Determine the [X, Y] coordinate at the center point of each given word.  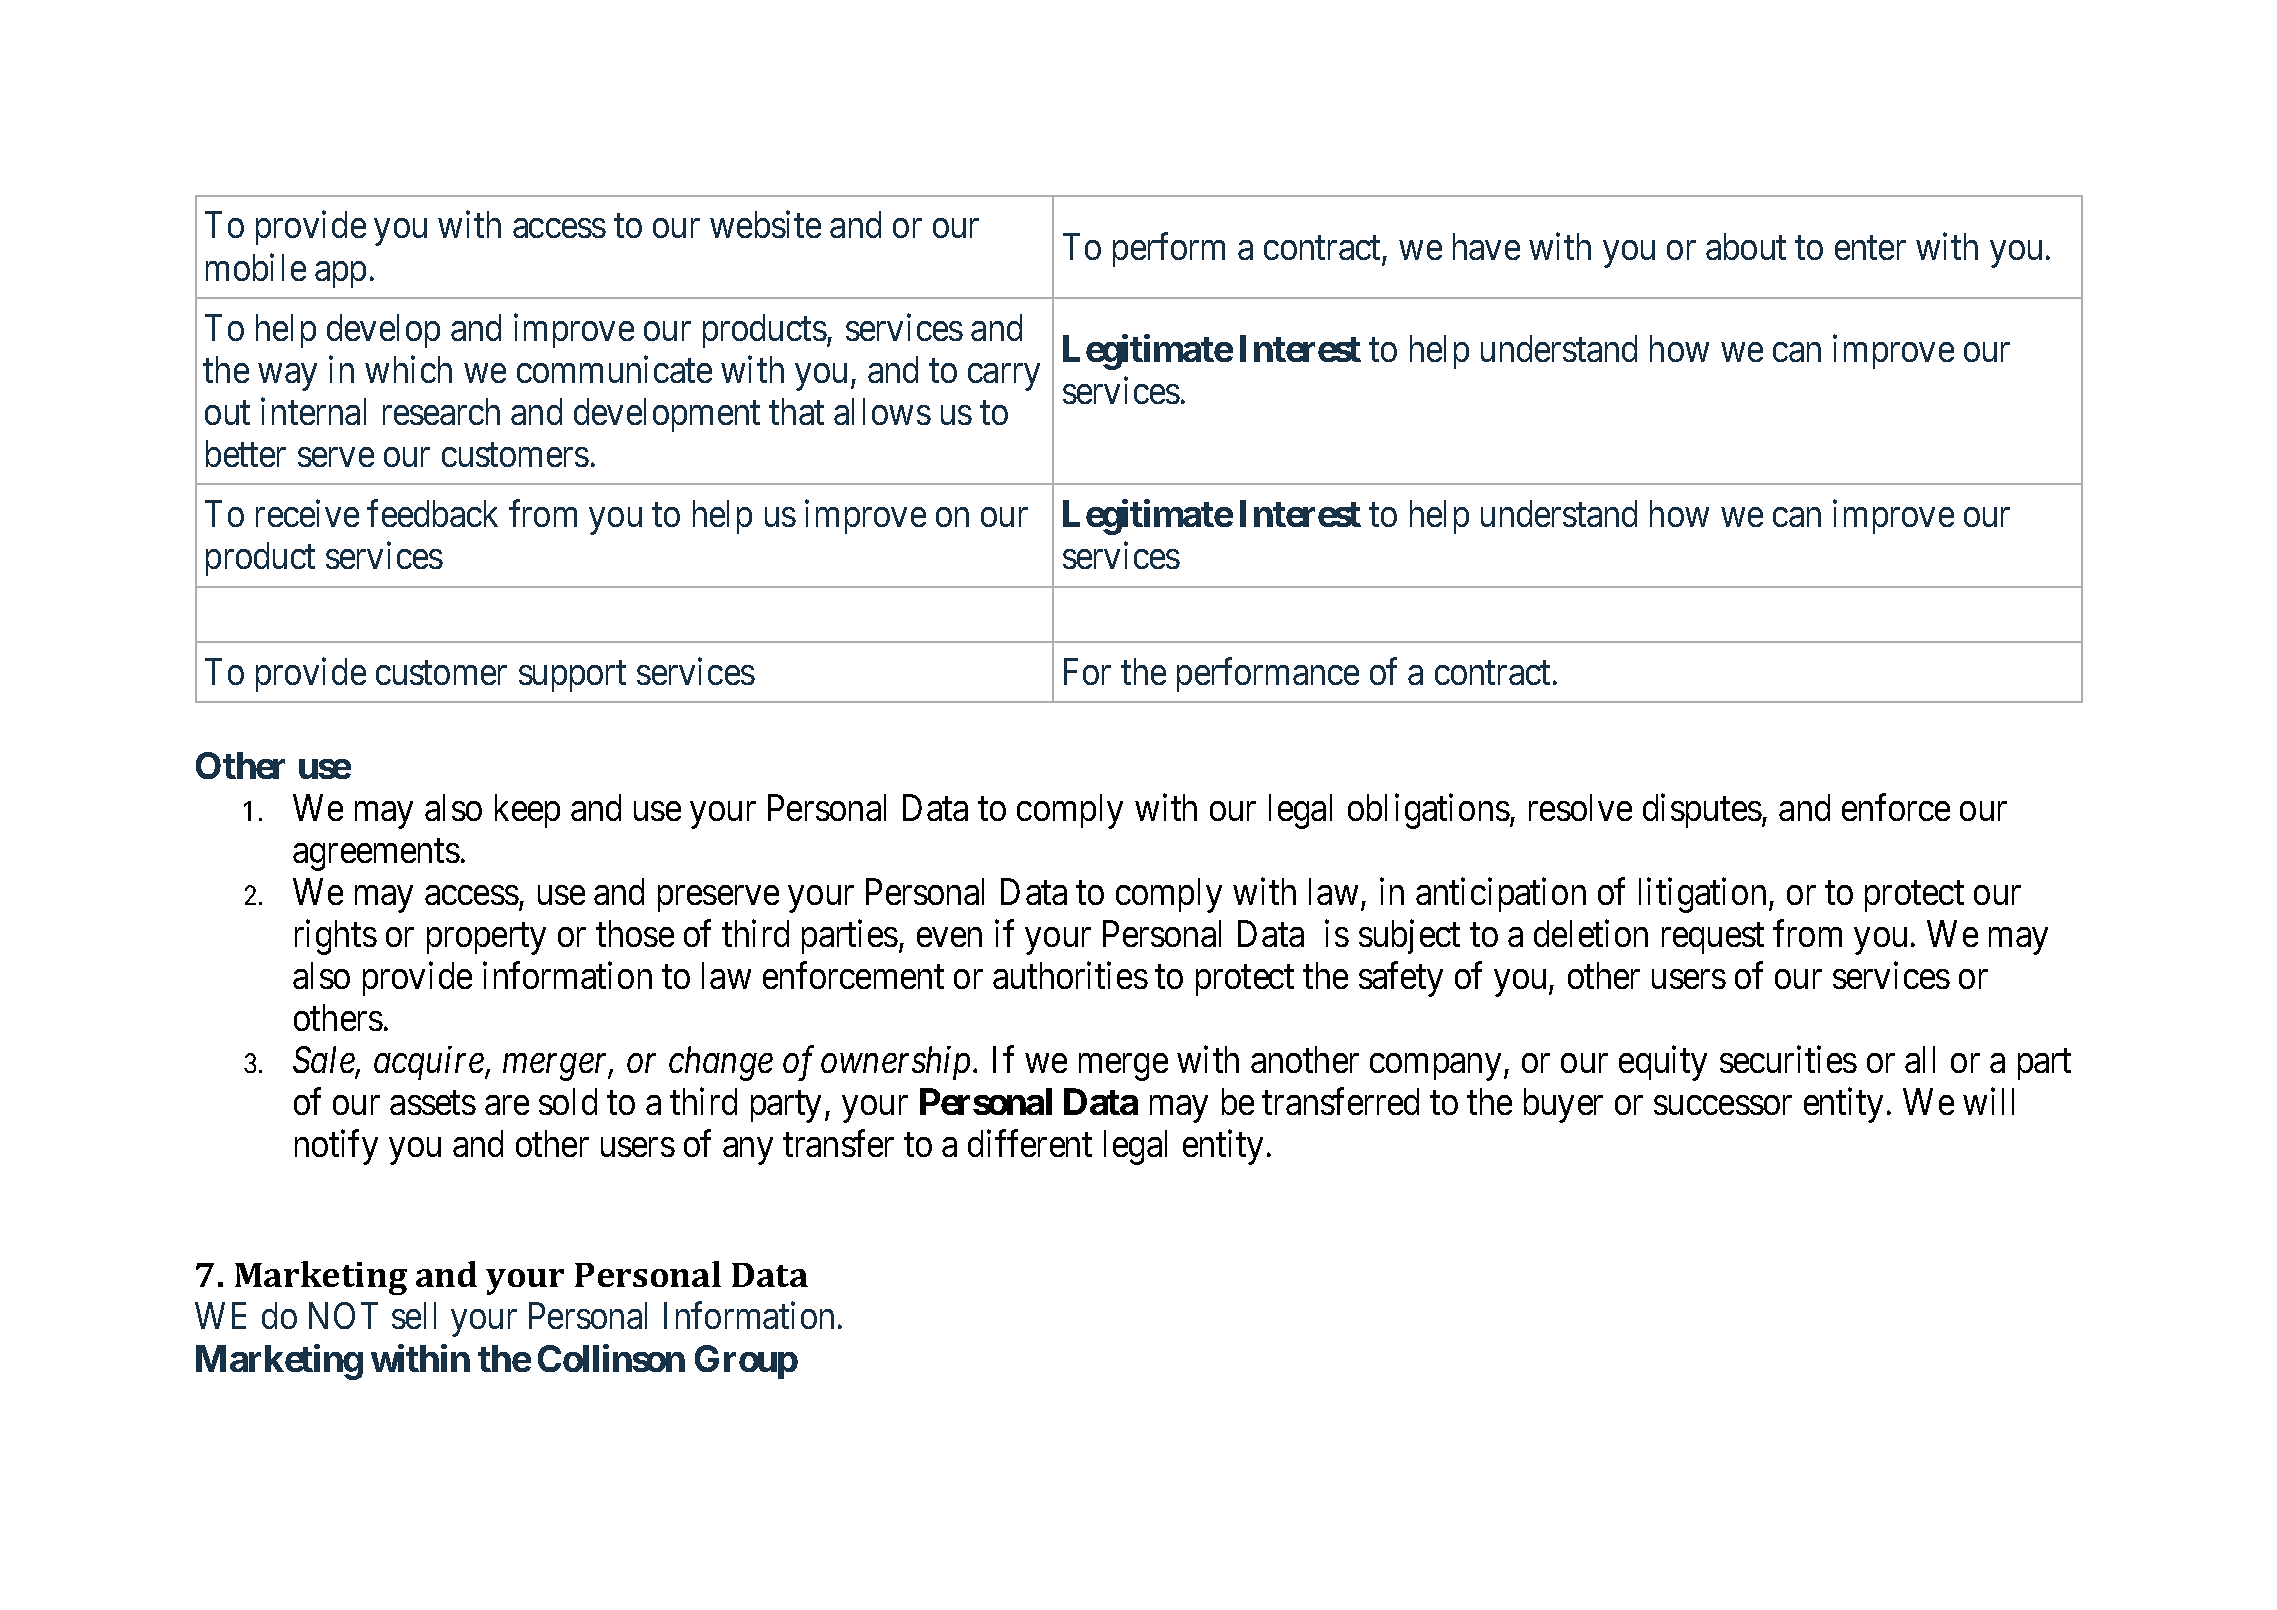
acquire [430, 1063]
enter [1870, 248]
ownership [895, 1063]
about [1746, 246]
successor [1723, 1105]
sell [414, 1315]
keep [527, 811]
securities [1788, 1059]
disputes [1702, 811]
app [340, 275]
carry [1004, 377]
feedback [432, 513]
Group [746, 1362]
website [765, 224]
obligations [1429, 811]
